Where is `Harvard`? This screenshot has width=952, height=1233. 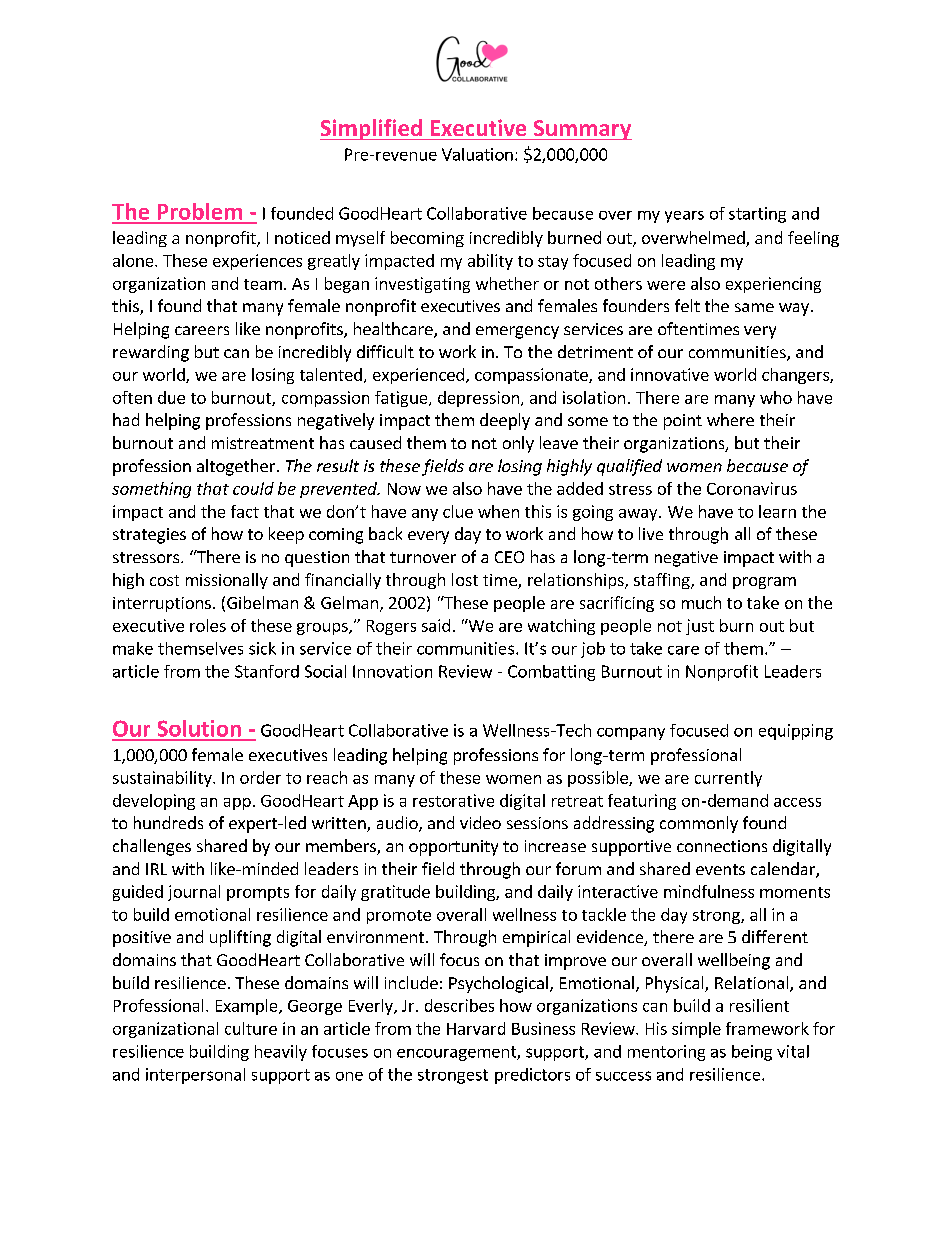 Harvard is located at coordinates (476, 1028).
